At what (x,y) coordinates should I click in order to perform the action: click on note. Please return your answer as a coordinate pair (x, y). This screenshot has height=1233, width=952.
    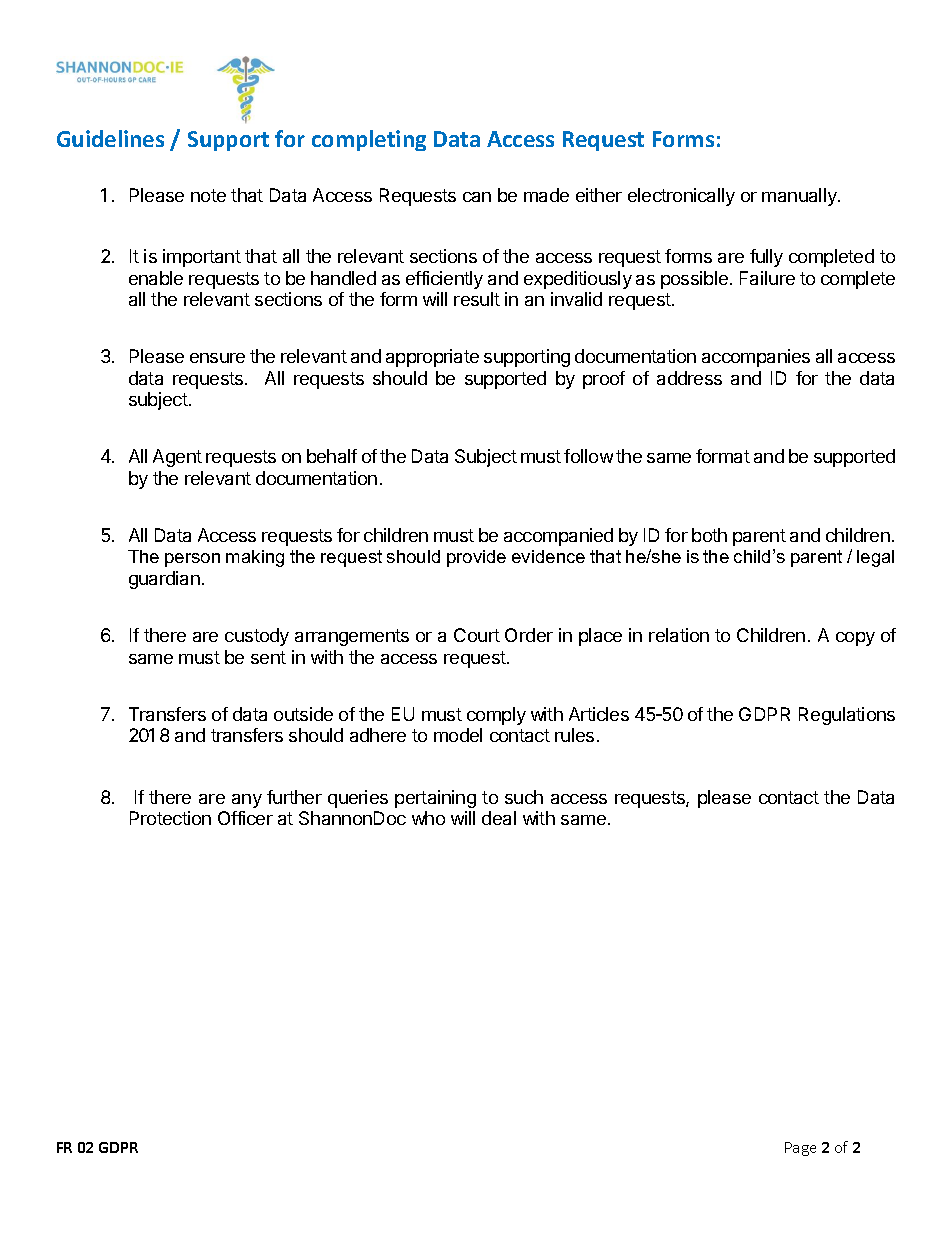
    Looking at the image, I should click on (208, 195).
